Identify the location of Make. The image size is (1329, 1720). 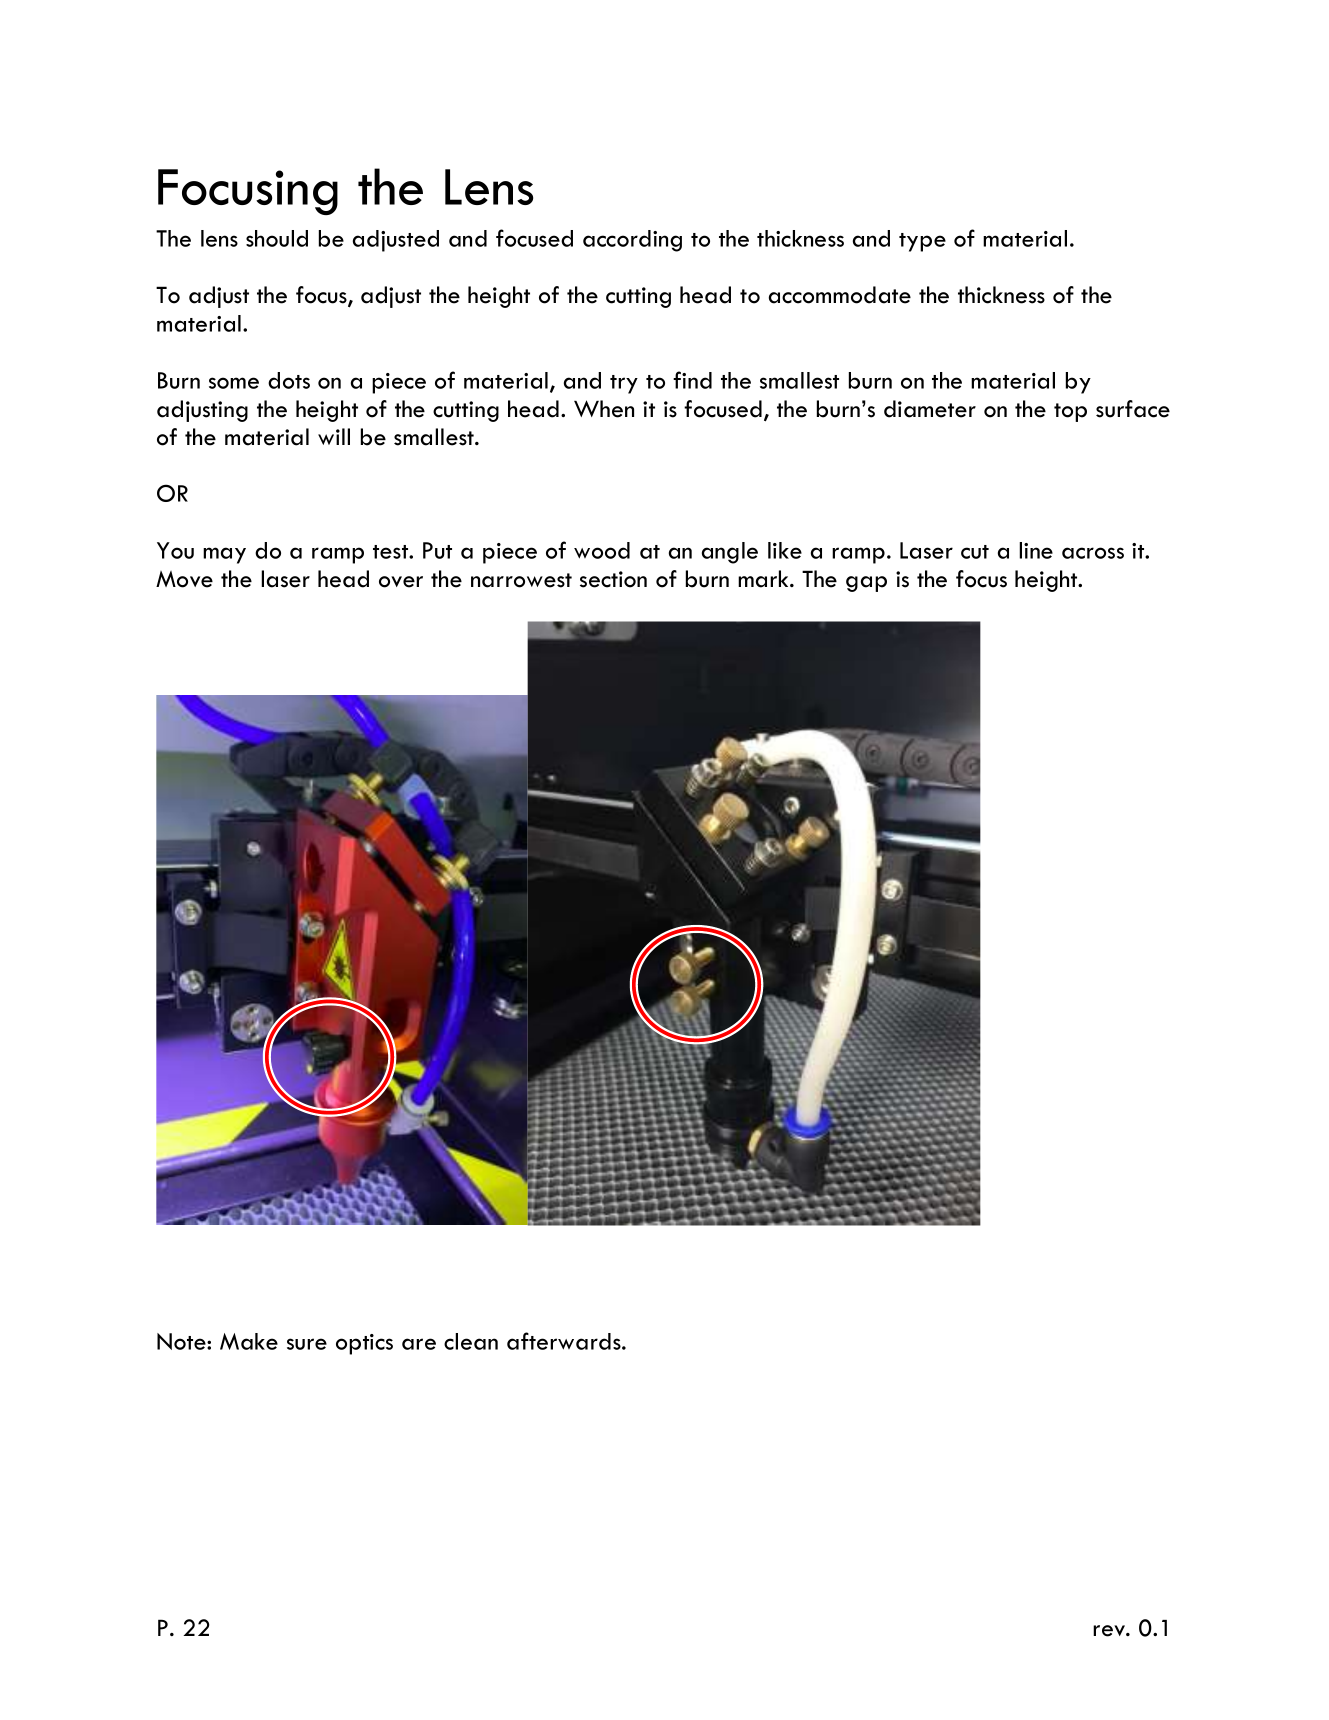
(249, 1341).
